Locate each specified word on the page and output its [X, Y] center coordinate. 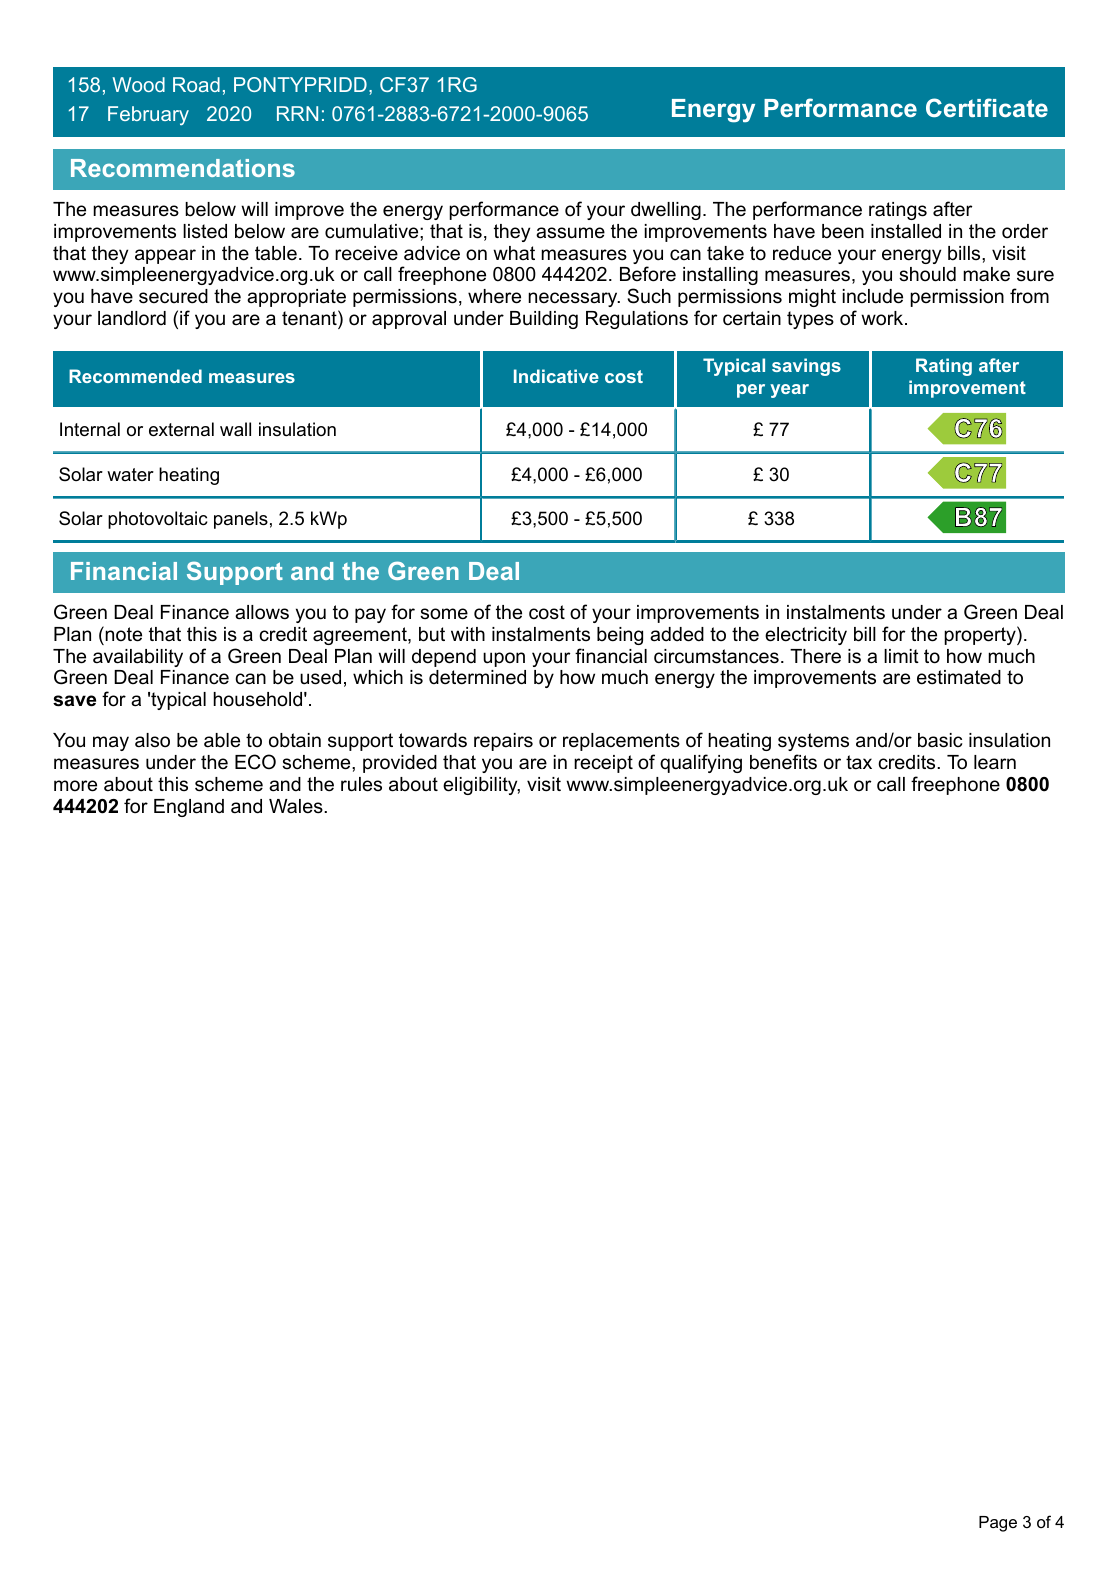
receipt [603, 764]
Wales [297, 806]
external [181, 429]
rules [361, 784]
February [148, 115]
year [789, 391]
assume [570, 233]
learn [995, 762]
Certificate [987, 107]
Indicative [556, 376]
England [189, 808]
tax [859, 762]
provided [400, 764]
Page [998, 1524]
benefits [783, 762]
